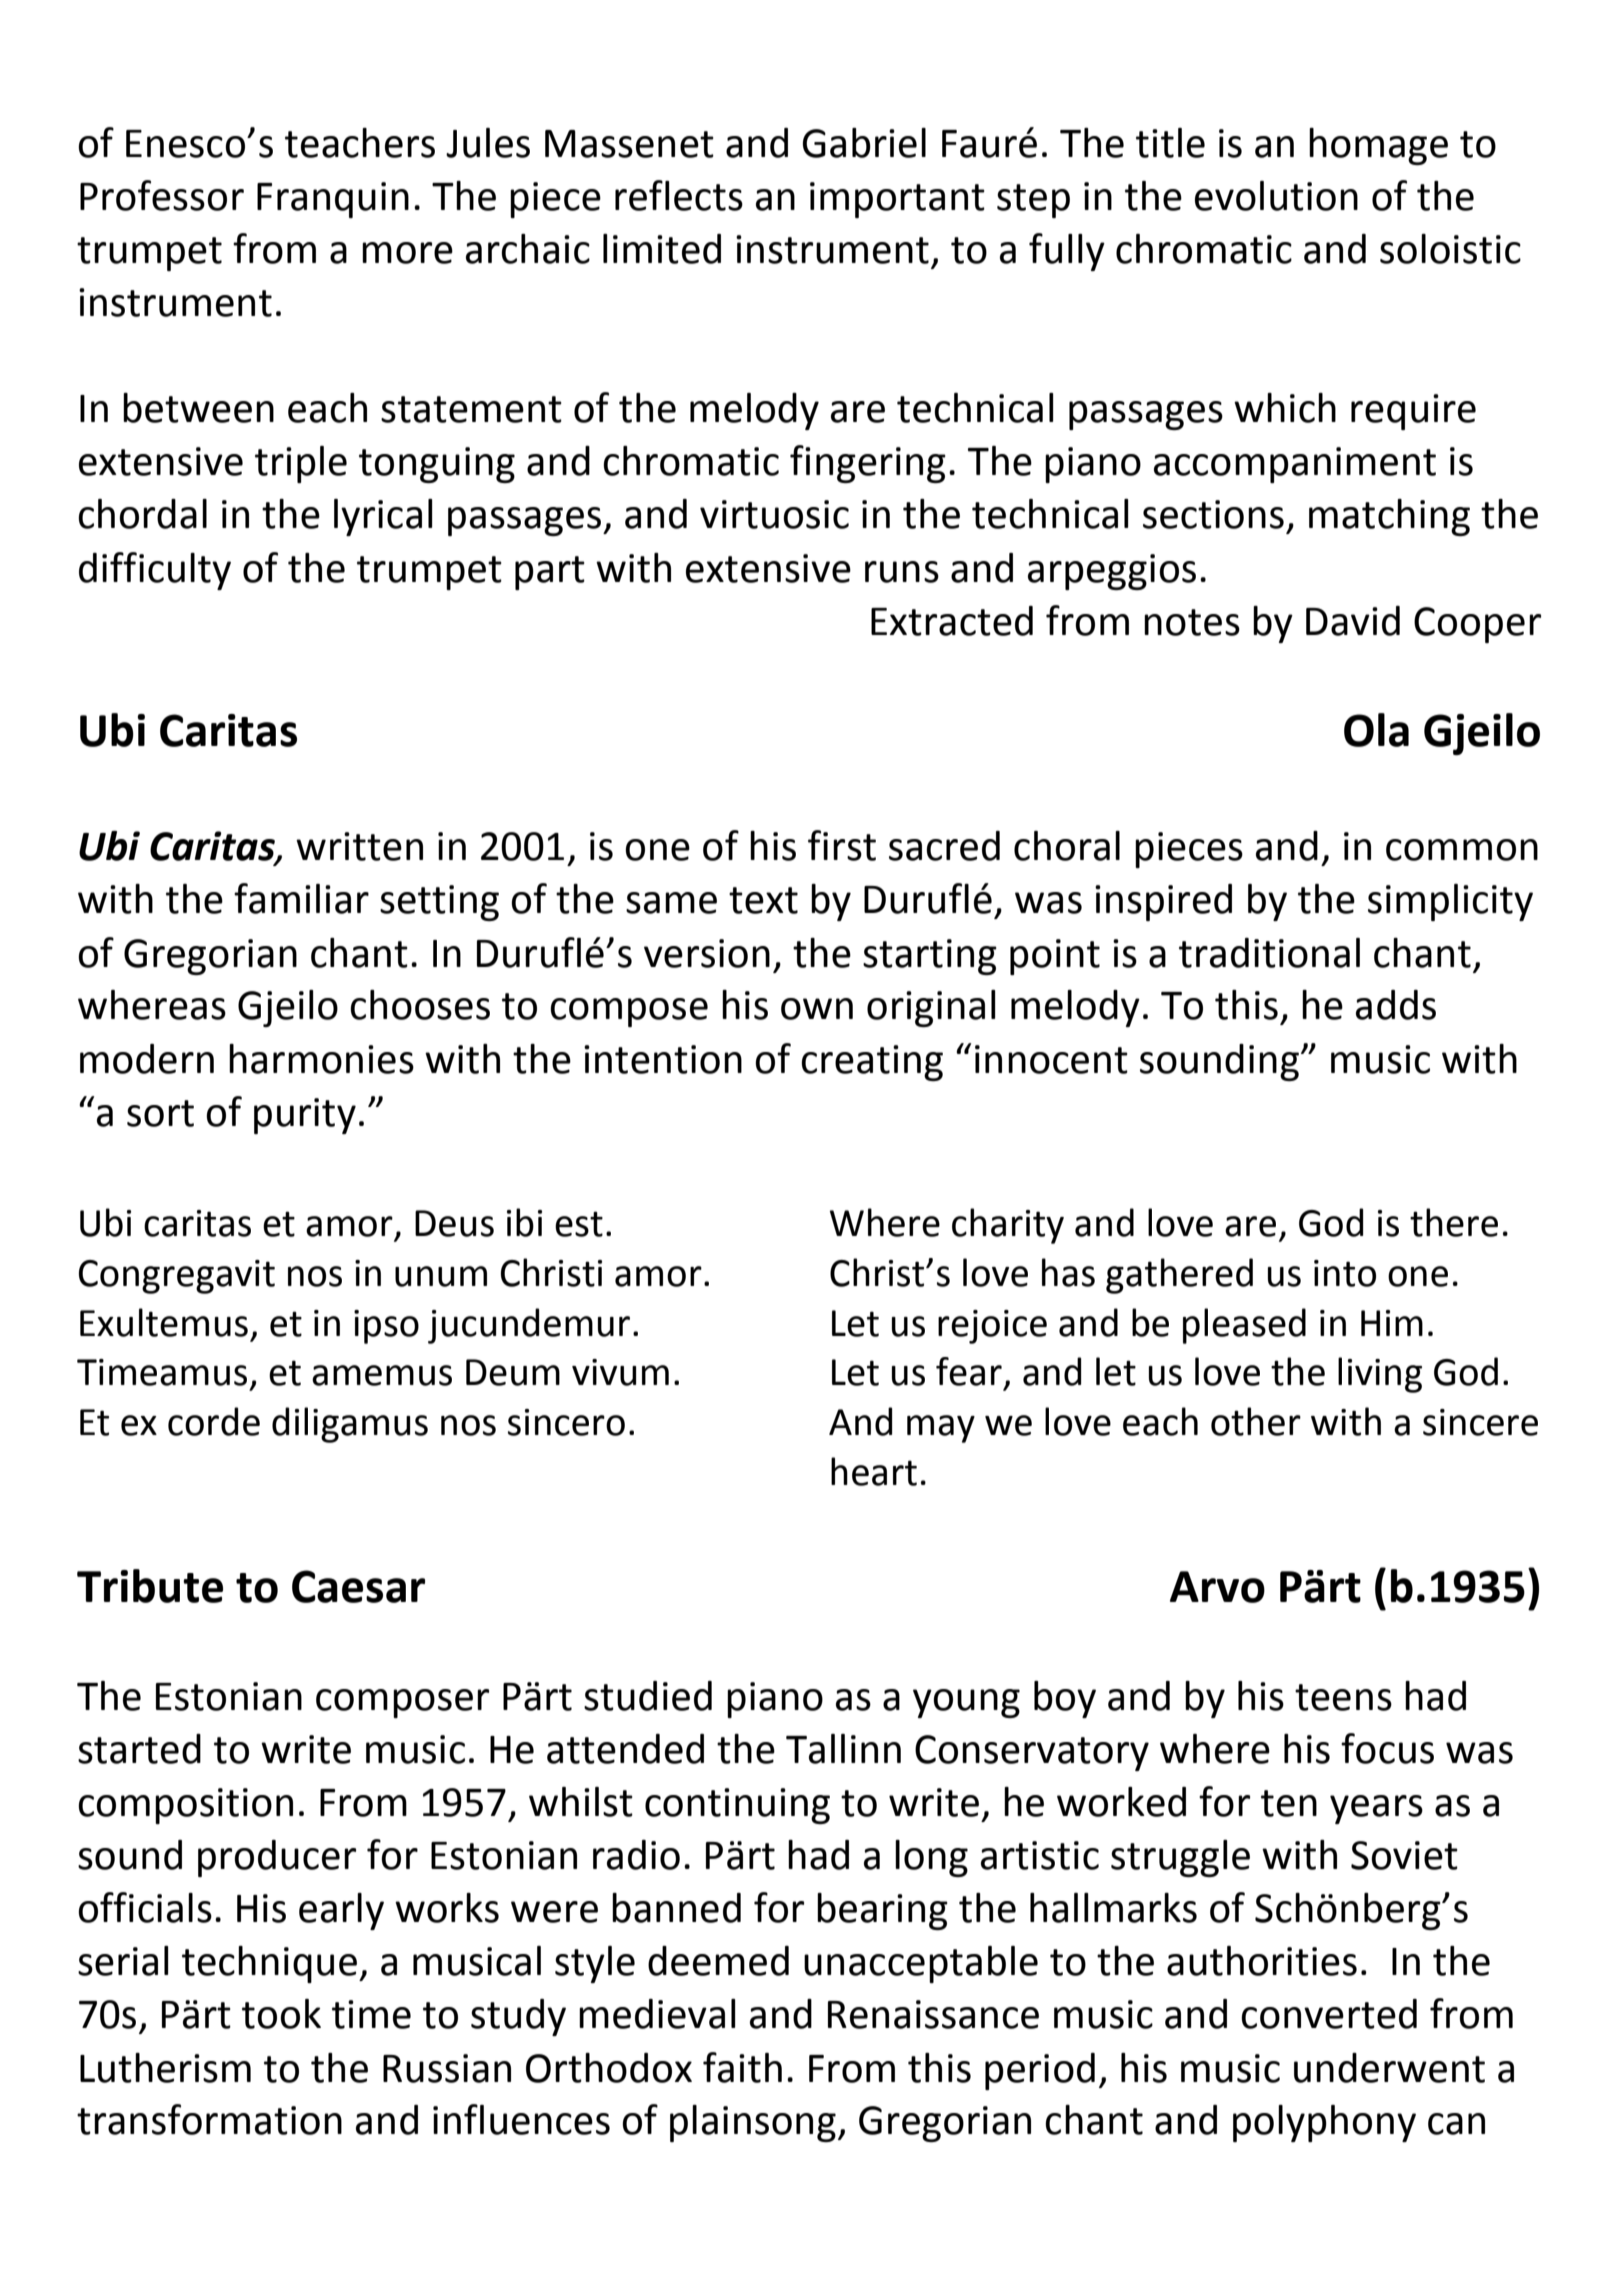  I want to click on took, so click(281, 2014).
